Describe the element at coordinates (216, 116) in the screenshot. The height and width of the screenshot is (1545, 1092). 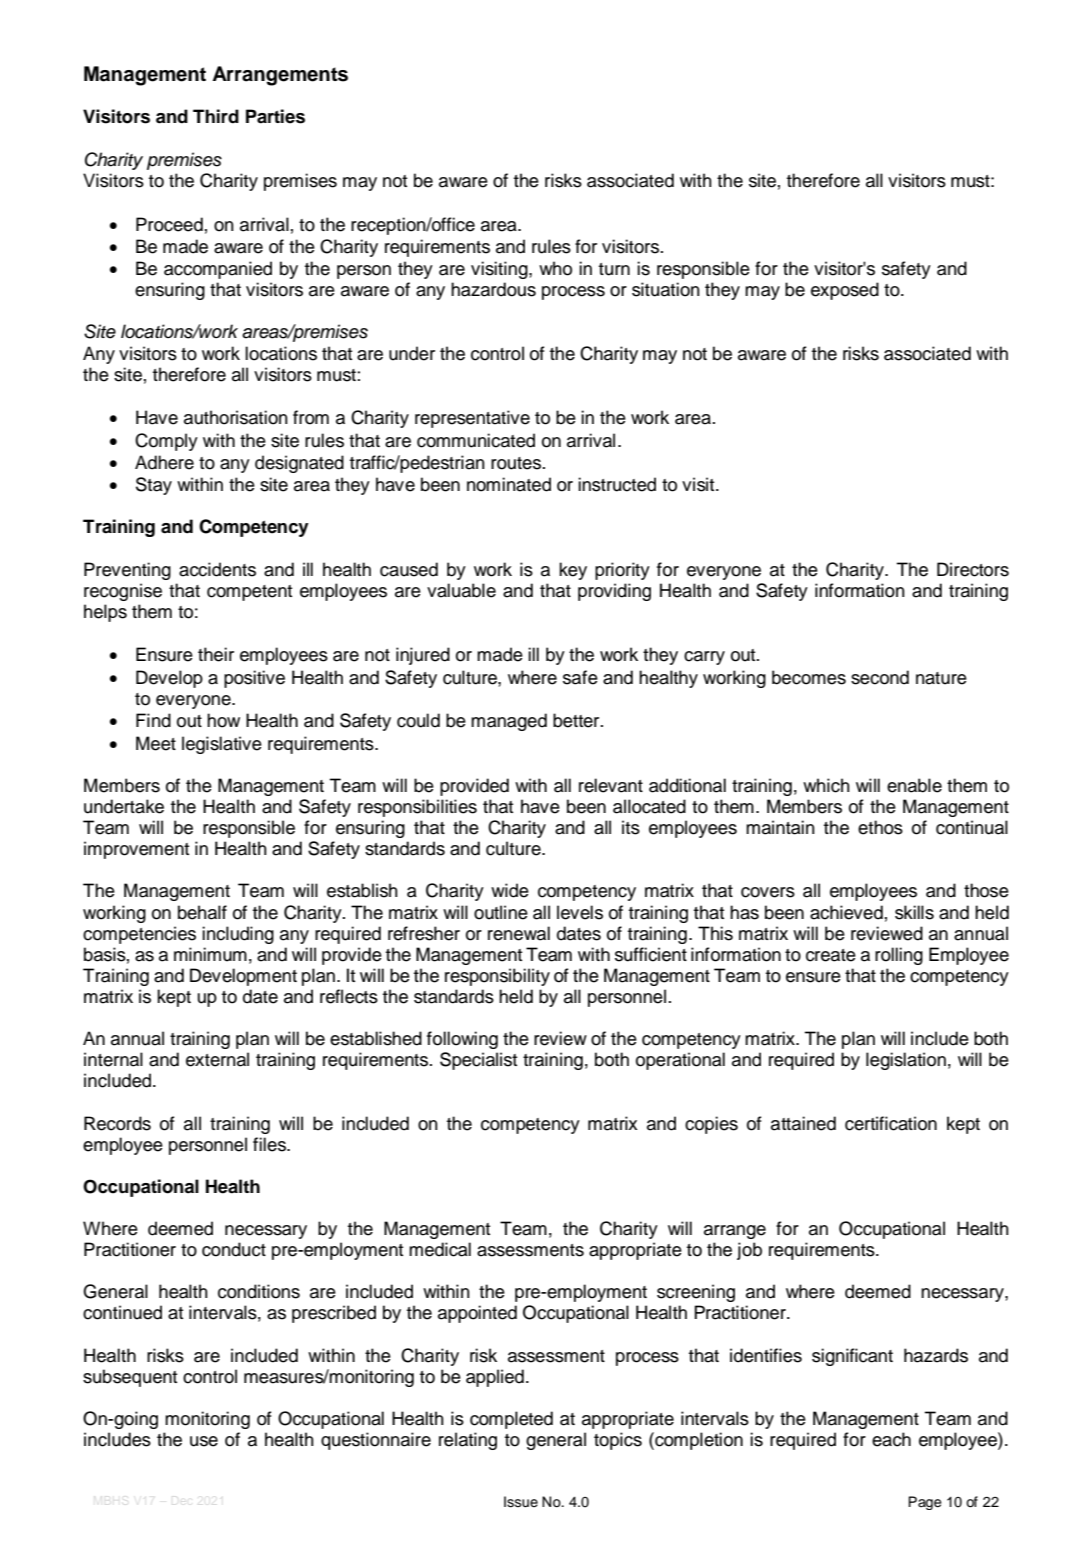
I see `Third` at that location.
